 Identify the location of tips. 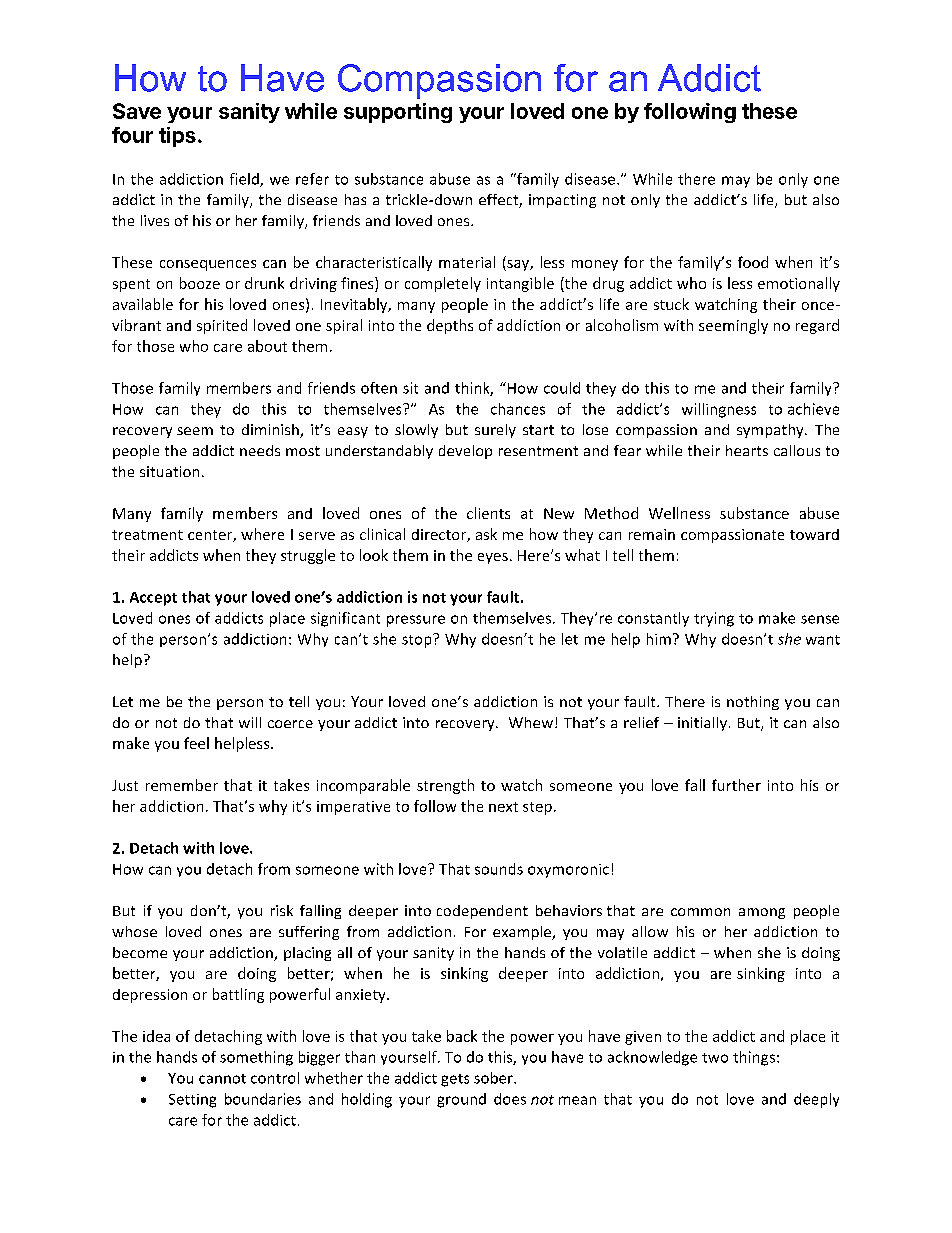
(177, 137).
